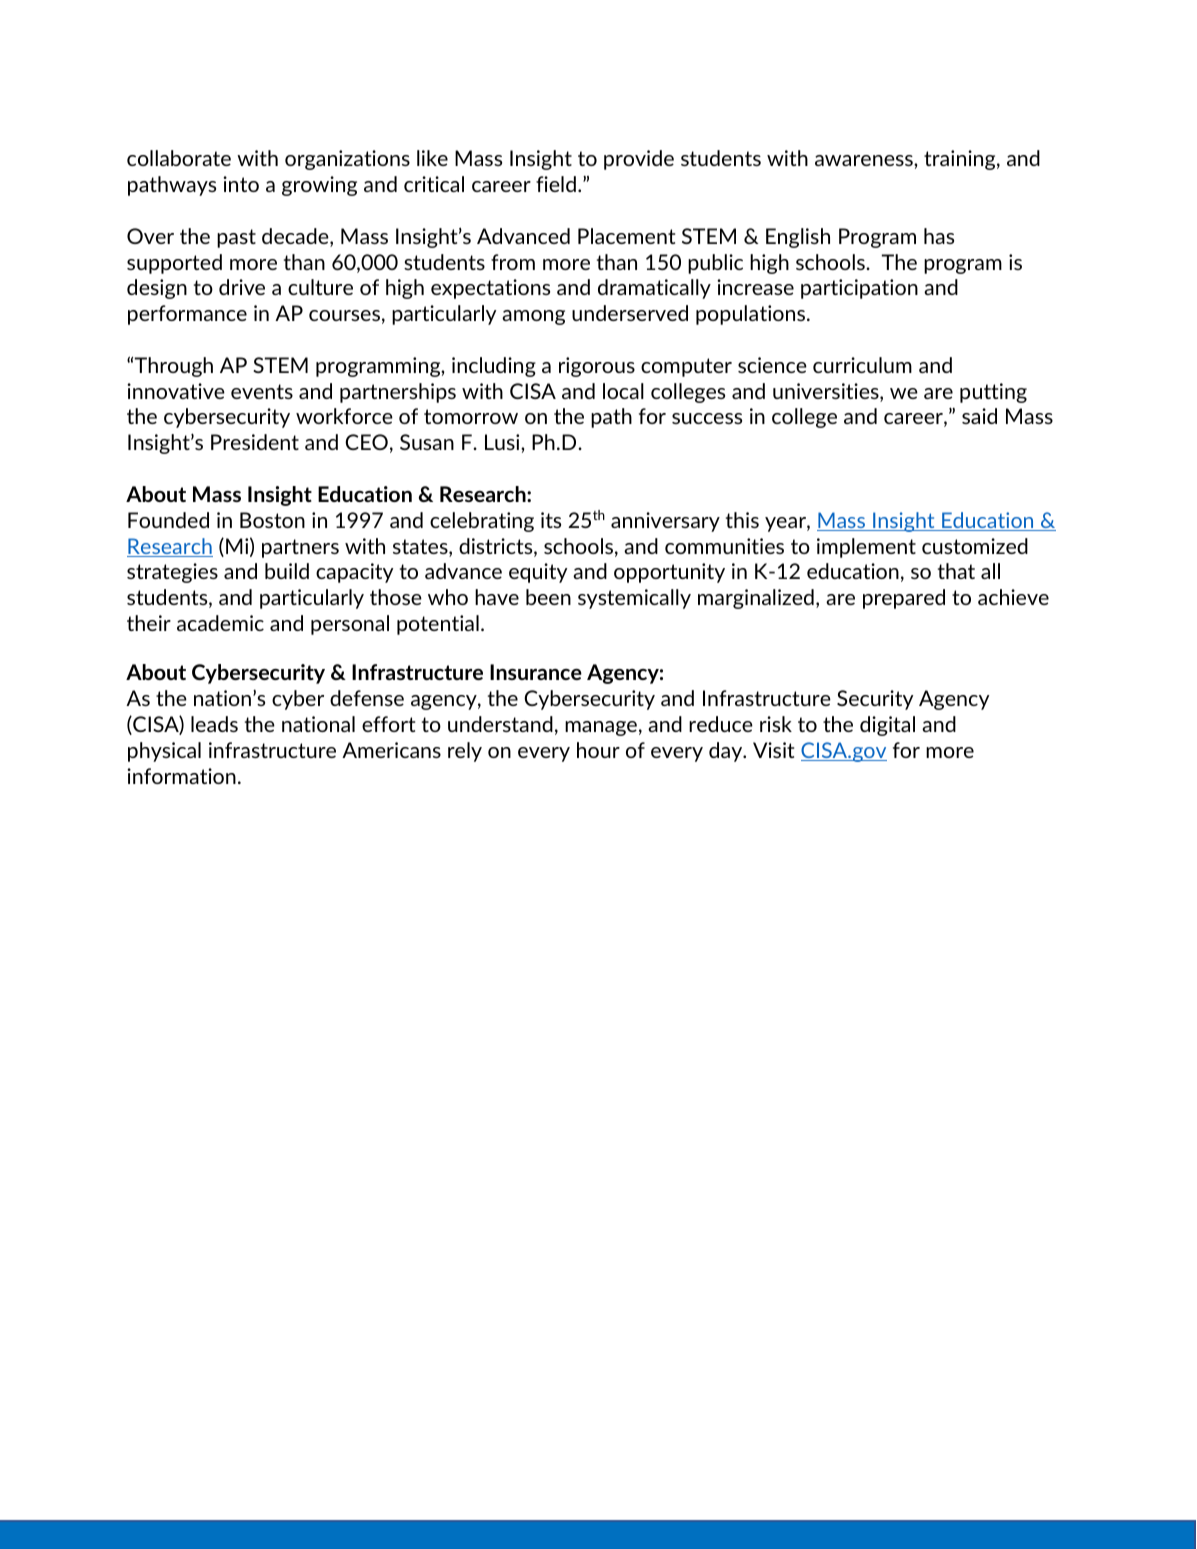 The width and height of the screenshot is (1197, 1549). What do you see at coordinates (262, 391) in the screenshot?
I see `events` at bounding box center [262, 391].
